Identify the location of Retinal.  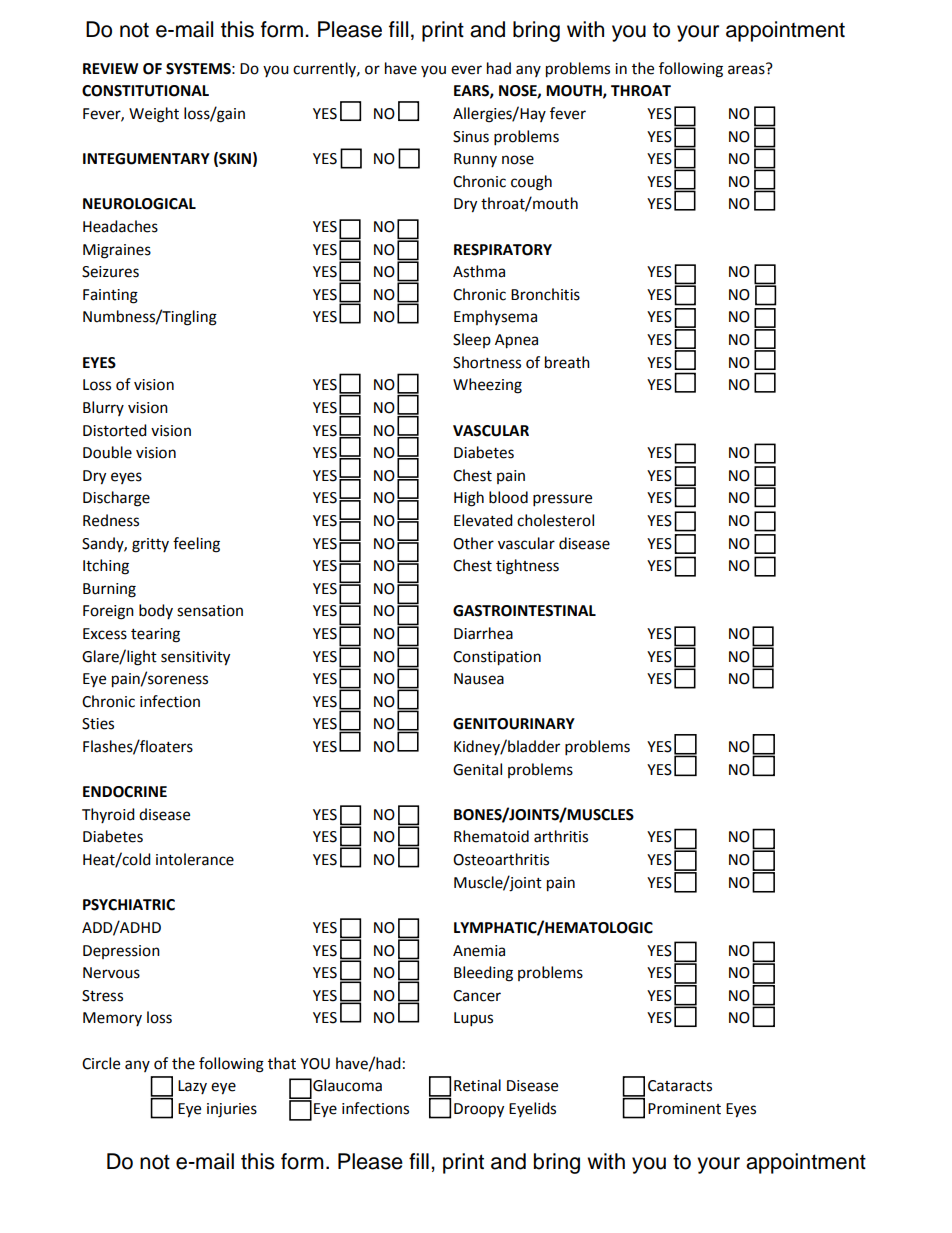
(477, 1085).
